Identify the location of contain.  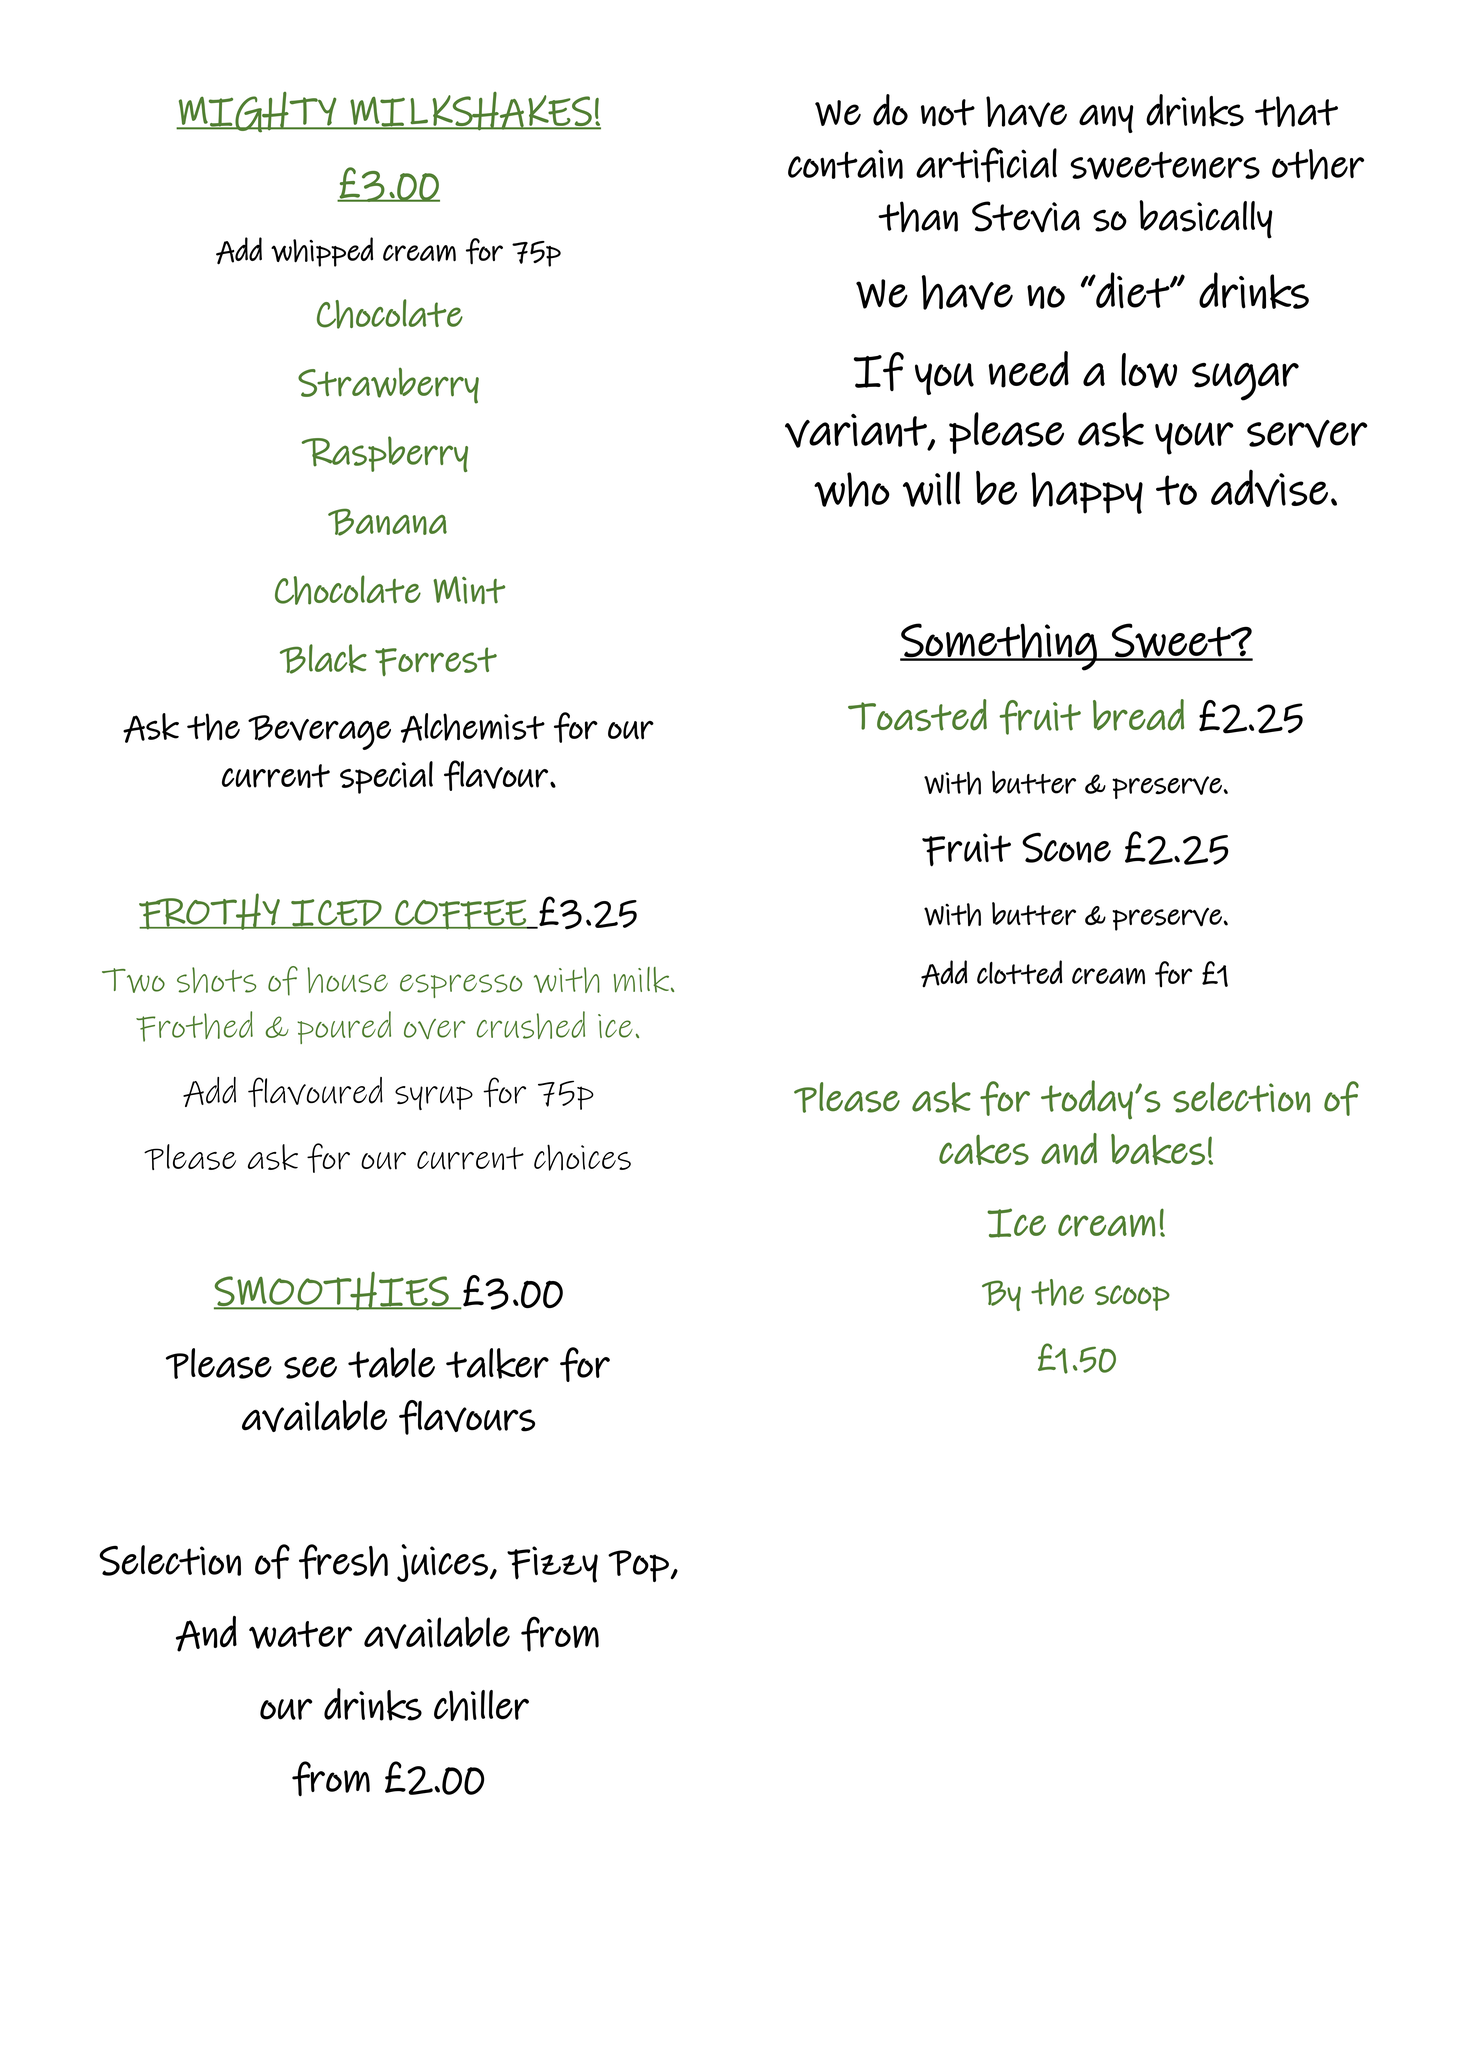
(845, 164).
